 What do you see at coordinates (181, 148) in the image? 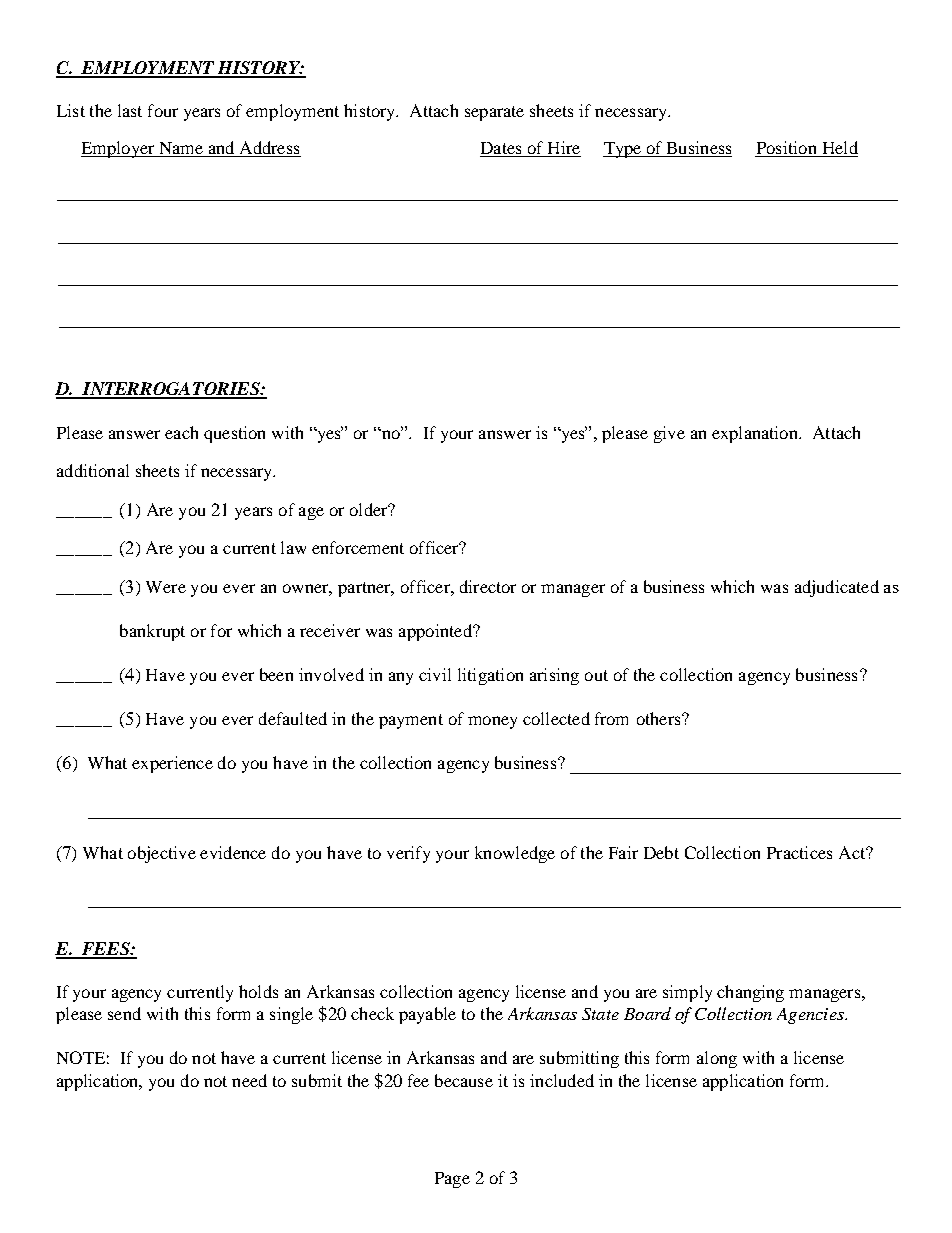
I see `Name` at bounding box center [181, 148].
